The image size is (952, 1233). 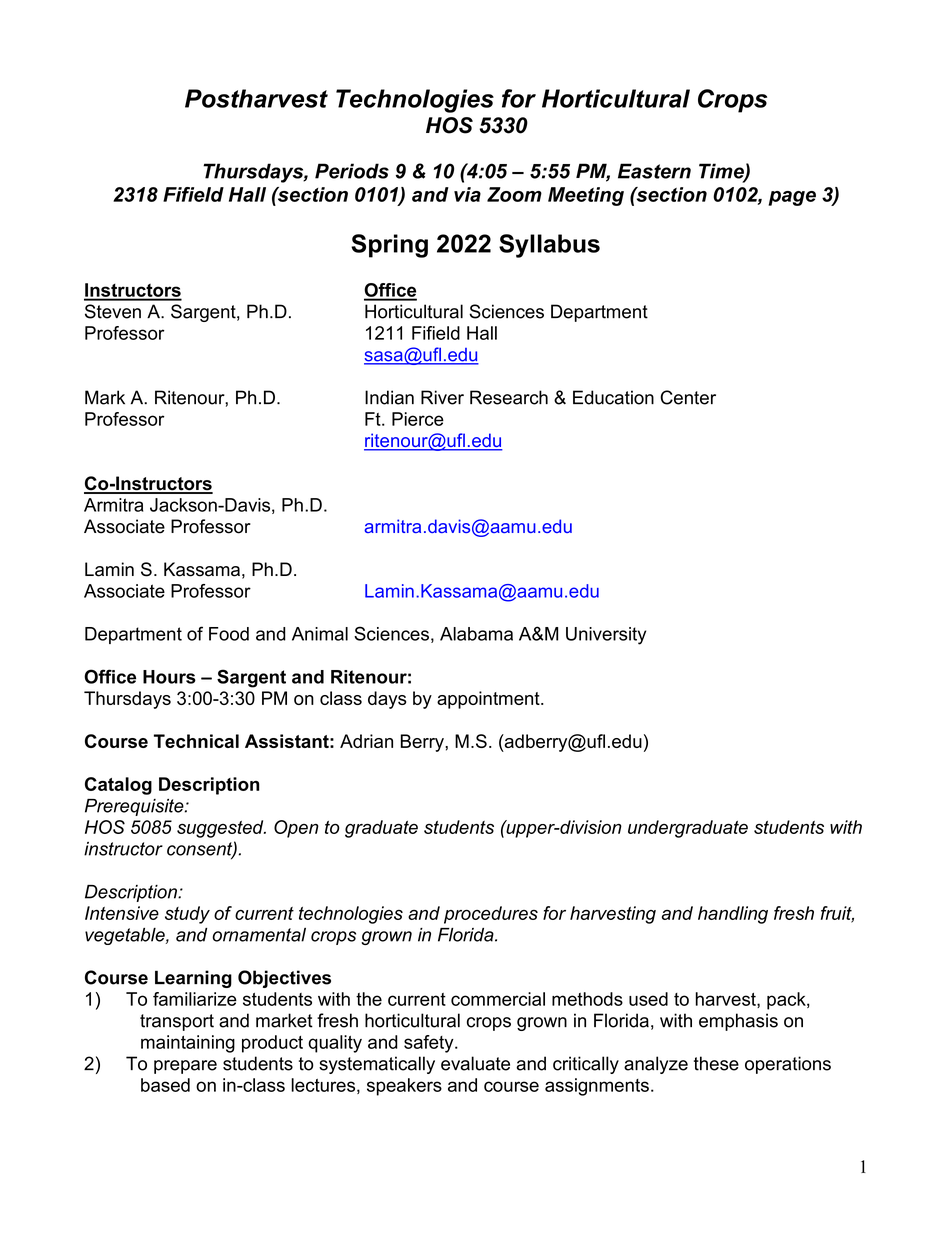 What do you see at coordinates (196, 741) in the image?
I see `Technical` at bounding box center [196, 741].
